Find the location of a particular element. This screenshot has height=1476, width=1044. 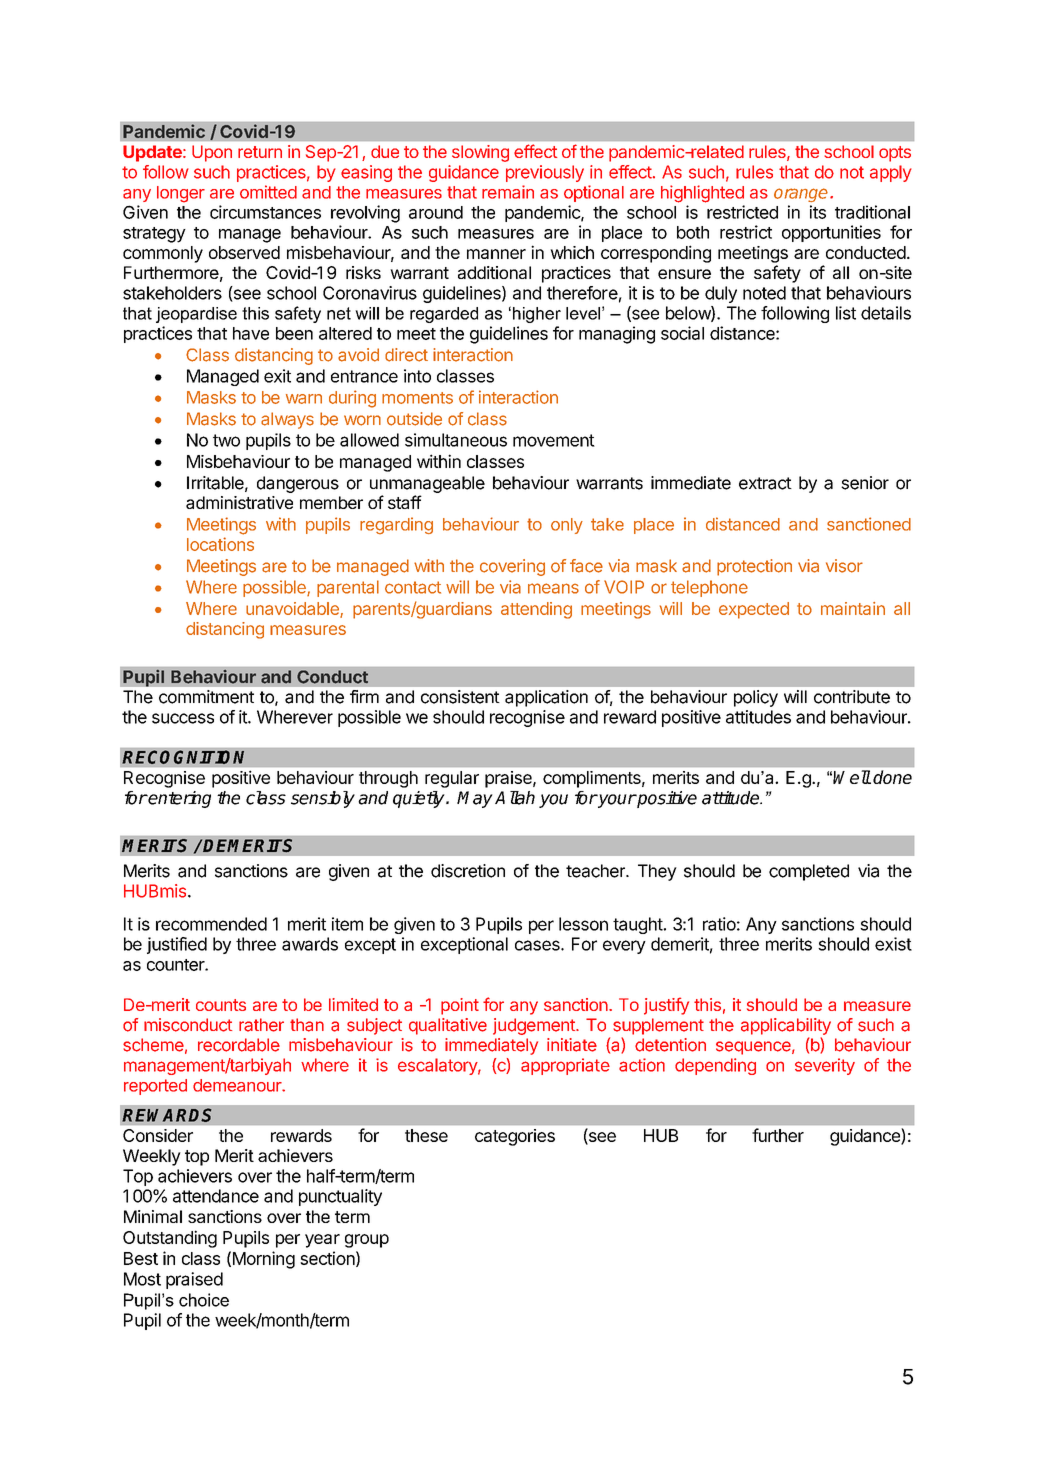

remain is located at coordinates (508, 192).
